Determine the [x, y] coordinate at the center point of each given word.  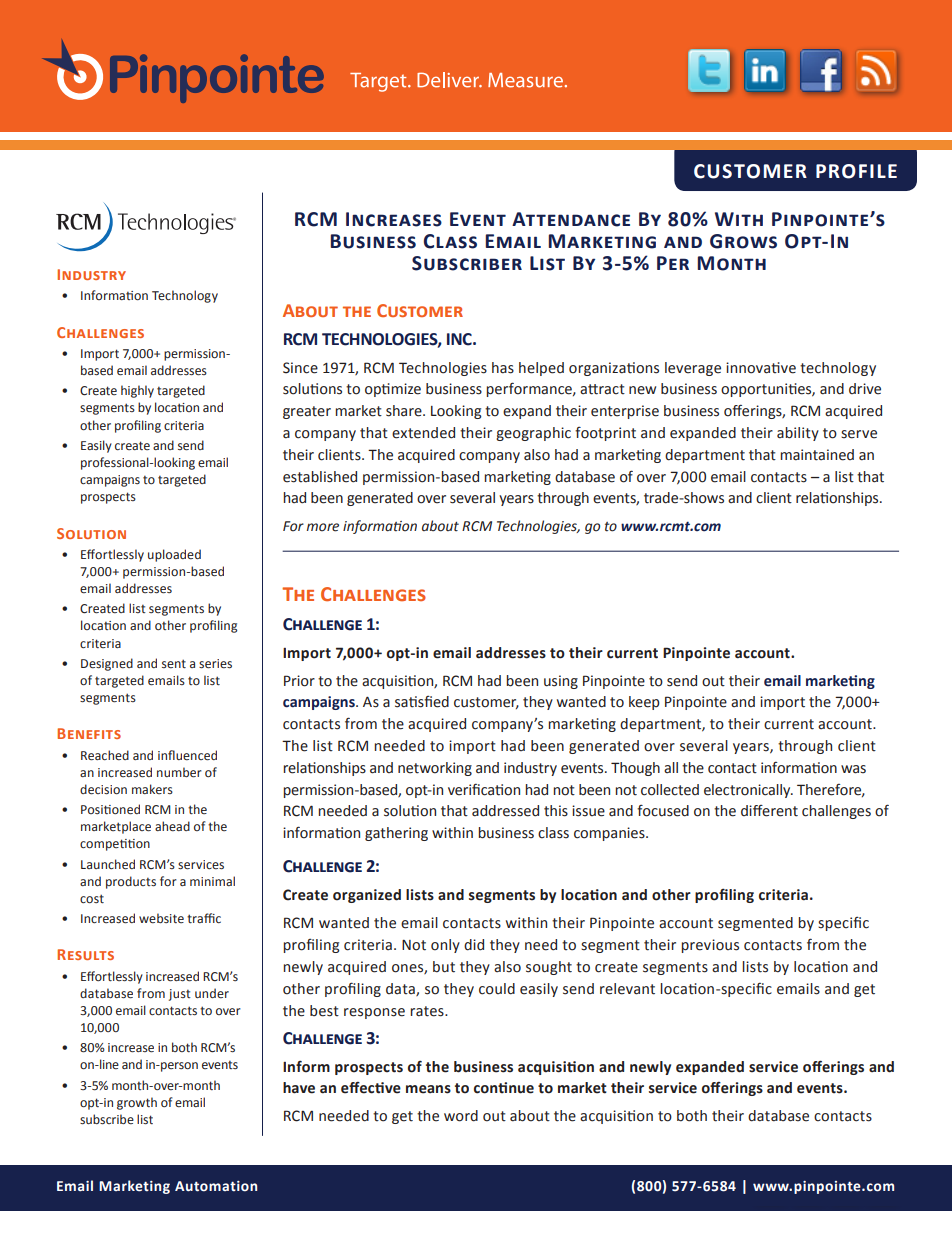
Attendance [571, 219]
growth [137, 1103]
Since [300, 368]
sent [174, 663]
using [561, 682]
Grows [743, 241]
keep [644, 703]
